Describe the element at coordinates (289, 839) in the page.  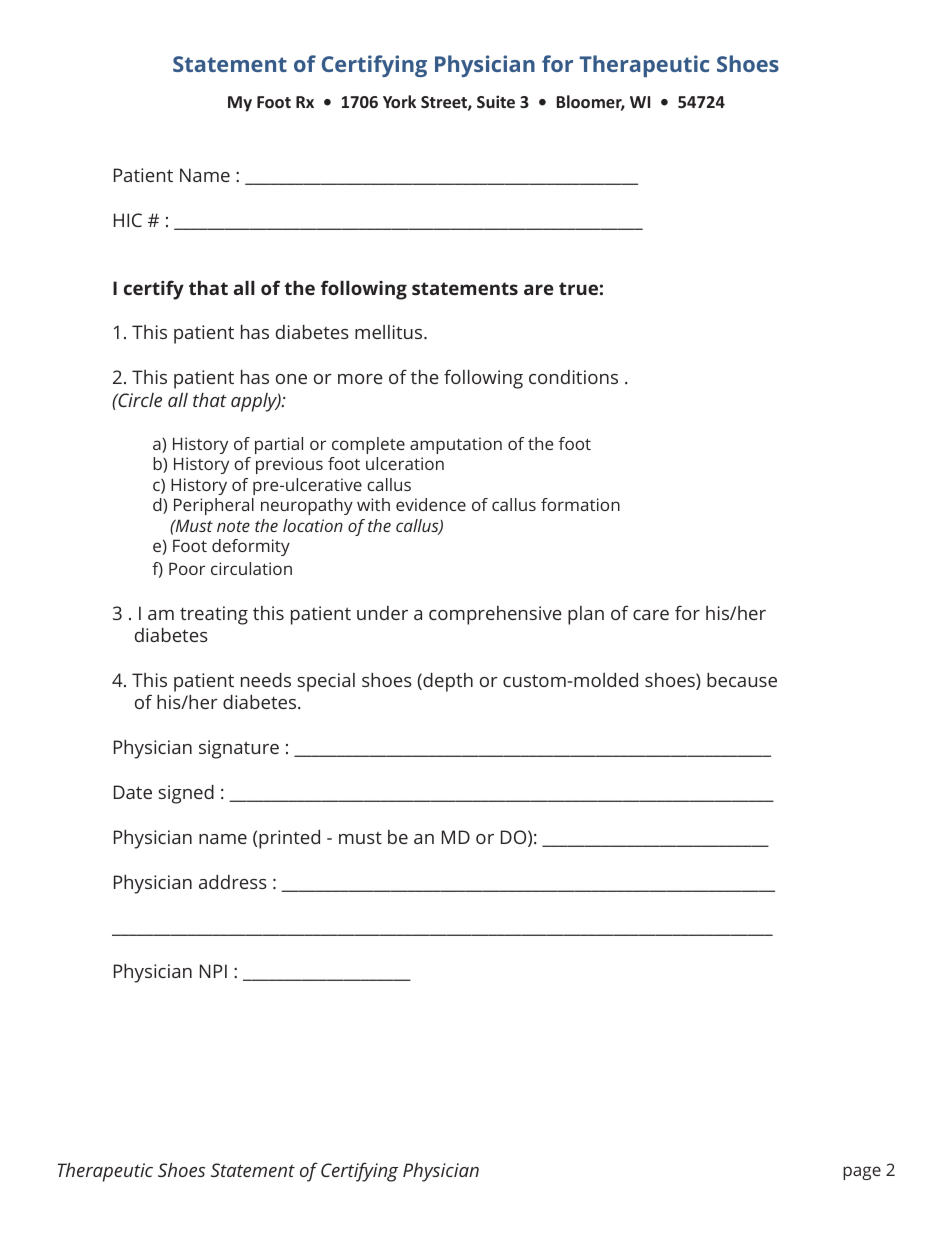
I see `printed` at that location.
